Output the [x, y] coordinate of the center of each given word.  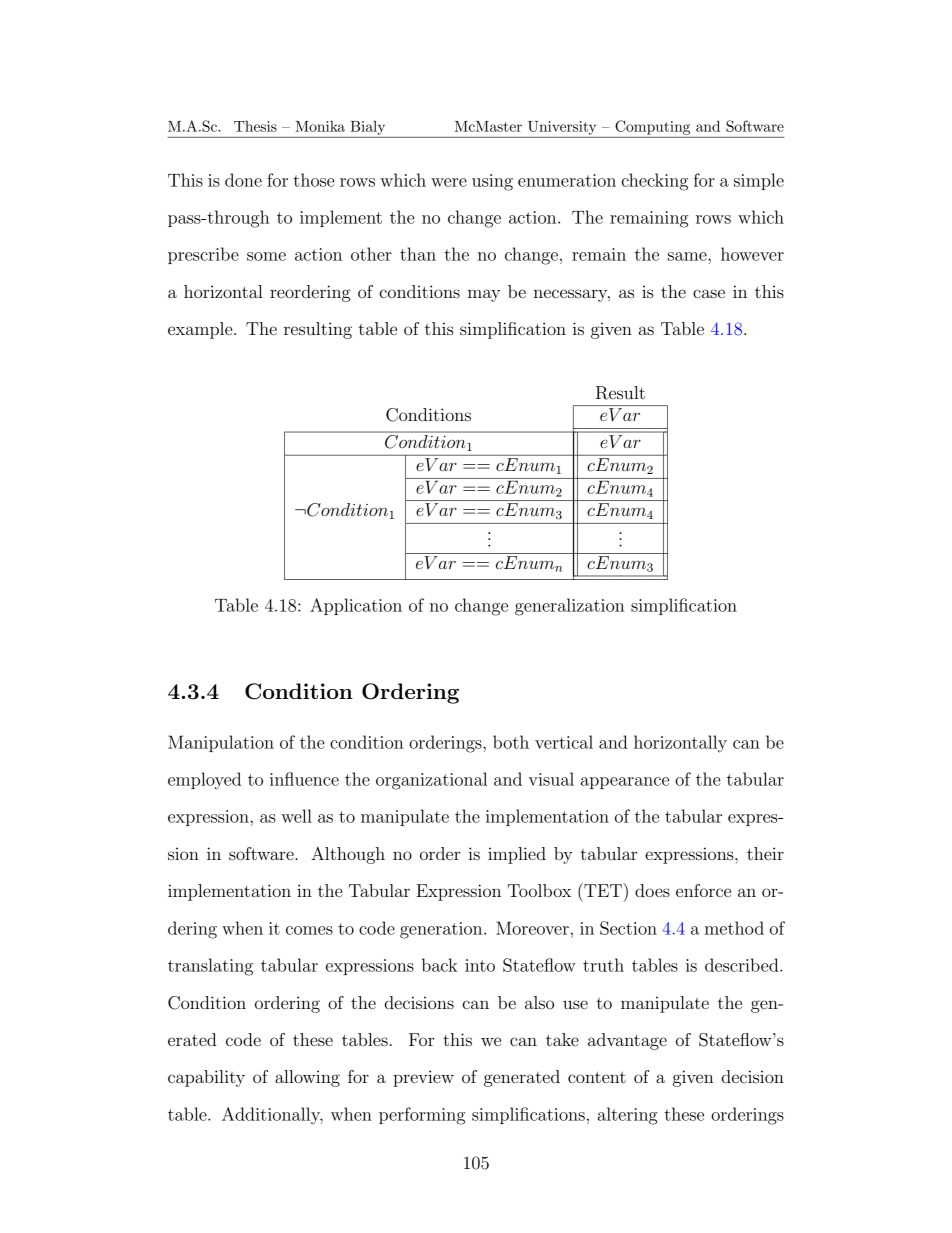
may [484, 295]
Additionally [272, 1116]
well [296, 816]
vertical [564, 742]
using [492, 182]
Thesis [255, 126]
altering [627, 1116]
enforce [703, 890]
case [709, 293]
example [201, 330]
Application [356, 606]
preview [423, 1078]
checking [655, 182]
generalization [569, 607]
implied [517, 855]
